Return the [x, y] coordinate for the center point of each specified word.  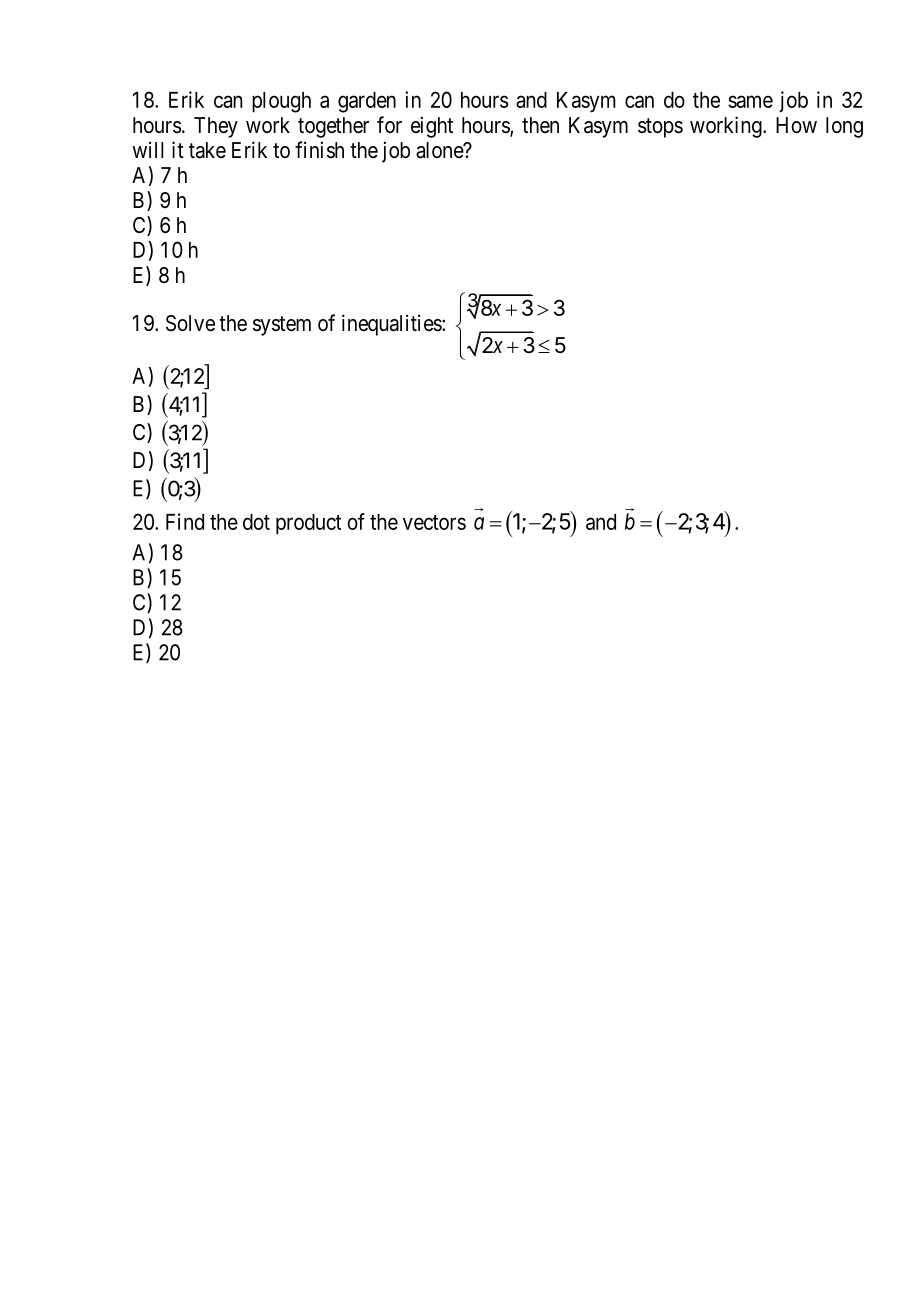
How [796, 125]
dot [256, 522]
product [308, 524]
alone [440, 150]
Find [185, 521]
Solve [190, 323]
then [540, 125]
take [207, 150]
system [282, 326]
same [750, 101]
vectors [434, 522]
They [216, 127]
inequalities [392, 325]
